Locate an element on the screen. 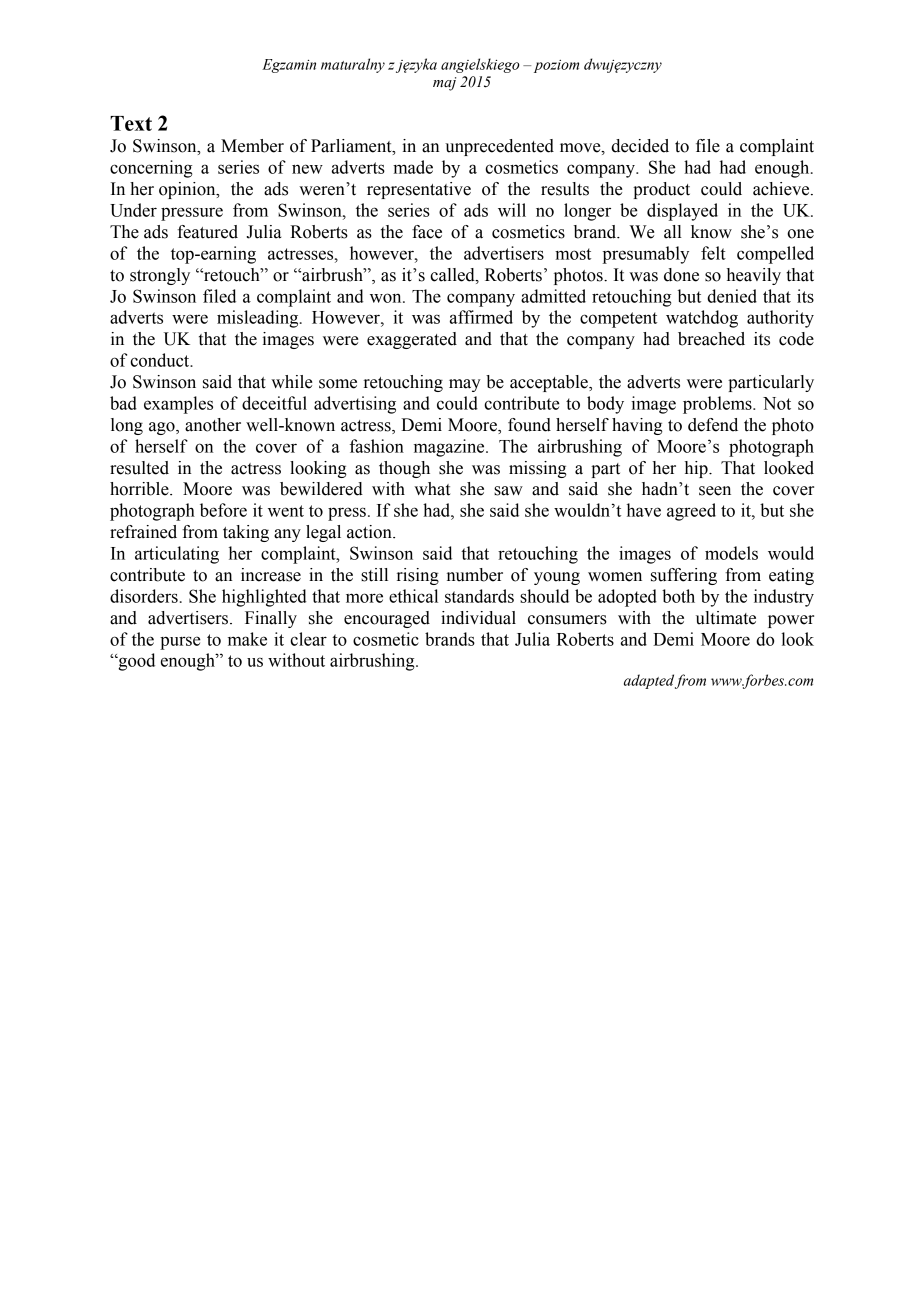  may is located at coordinates (465, 385).
